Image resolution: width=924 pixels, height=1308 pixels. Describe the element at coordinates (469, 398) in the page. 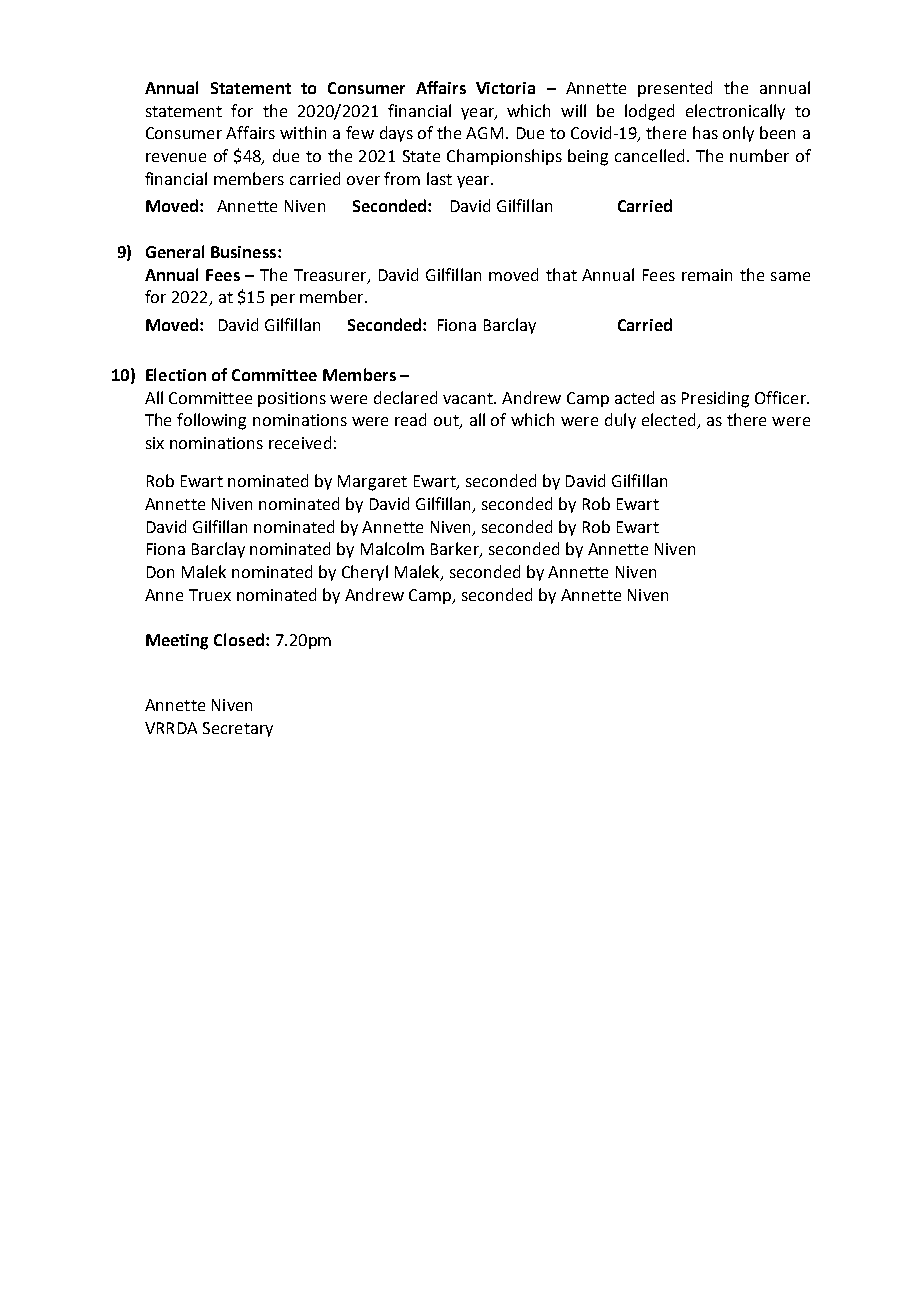

I see `vacant` at that location.
